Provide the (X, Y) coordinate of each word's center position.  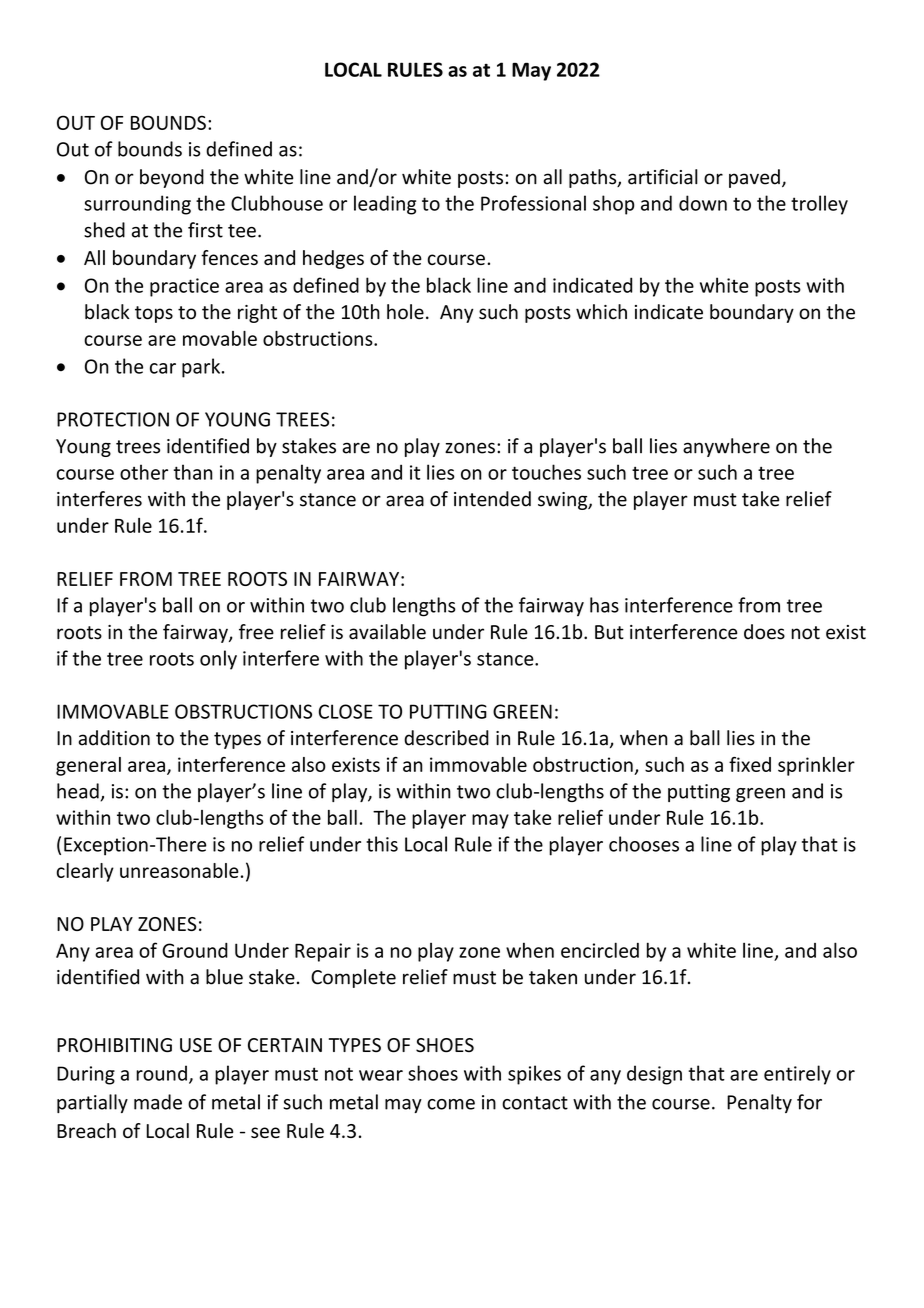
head (79, 792)
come (451, 1104)
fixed (750, 764)
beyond (172, 178)
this (382, 844)
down (703, 203)
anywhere (726, 447)
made (158, 1102)
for (809, 1102)
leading (385, 205)
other (144, 472)
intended (492, 499)
